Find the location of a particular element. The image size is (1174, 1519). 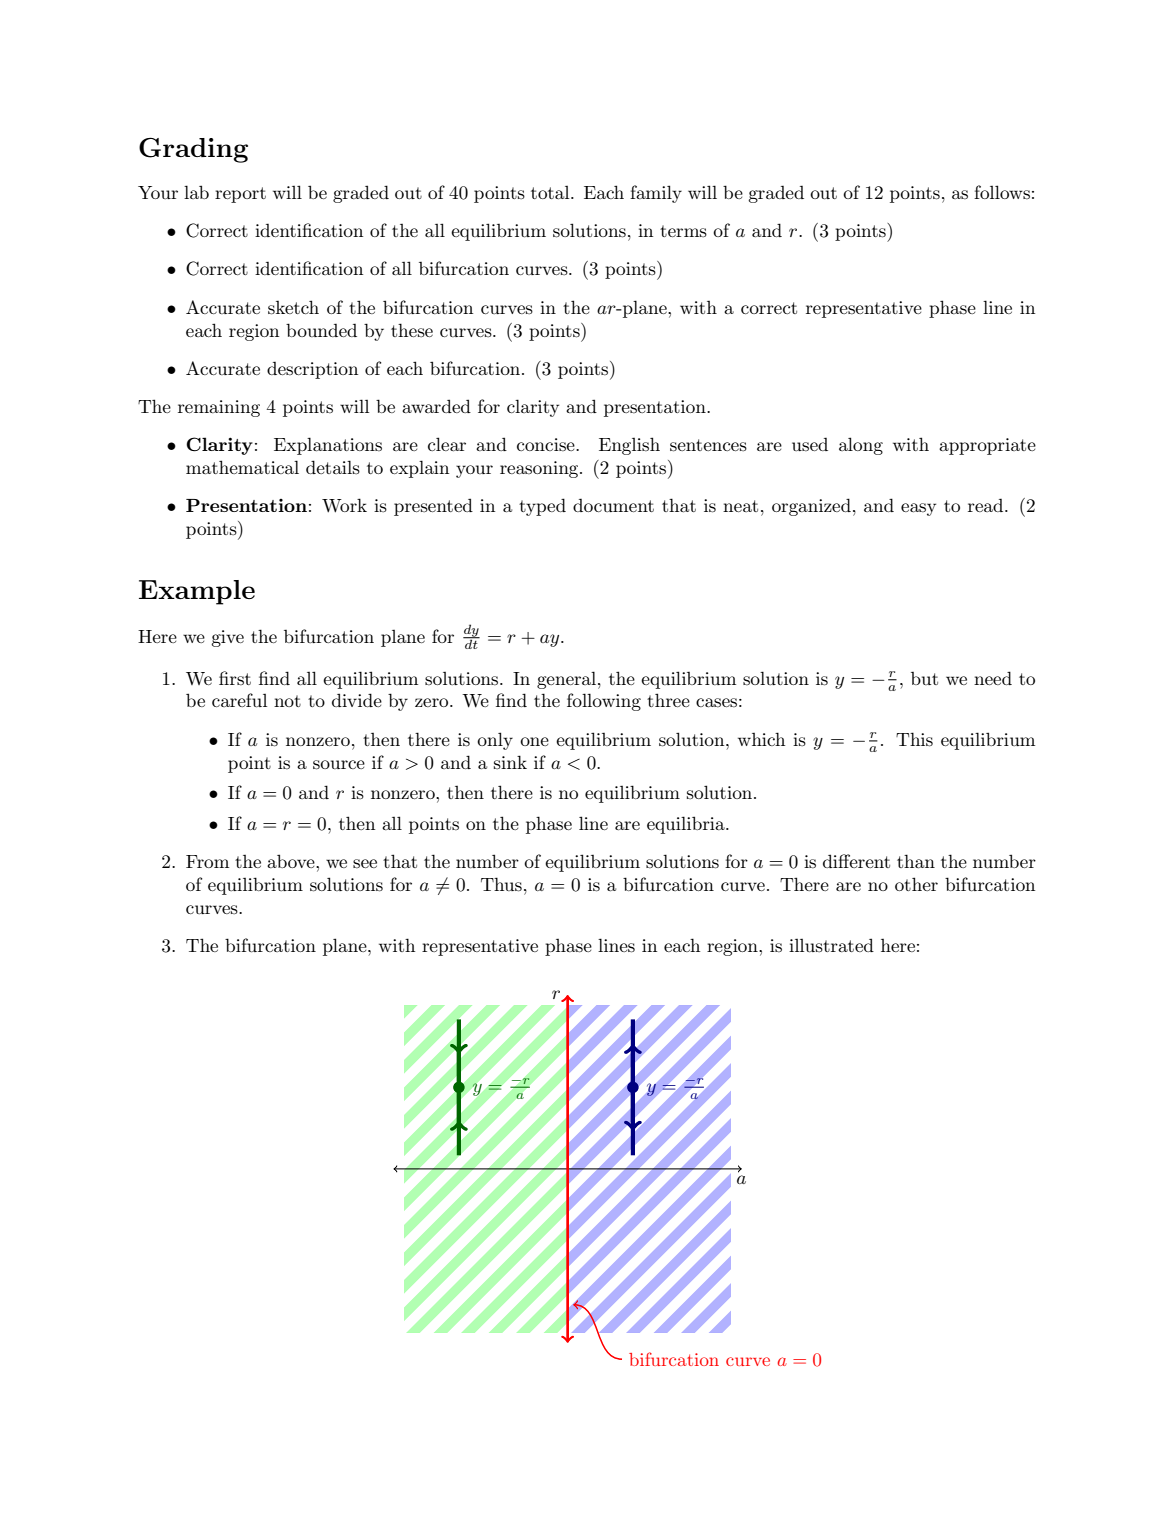

Thus is located at coordinates (501, 884).
